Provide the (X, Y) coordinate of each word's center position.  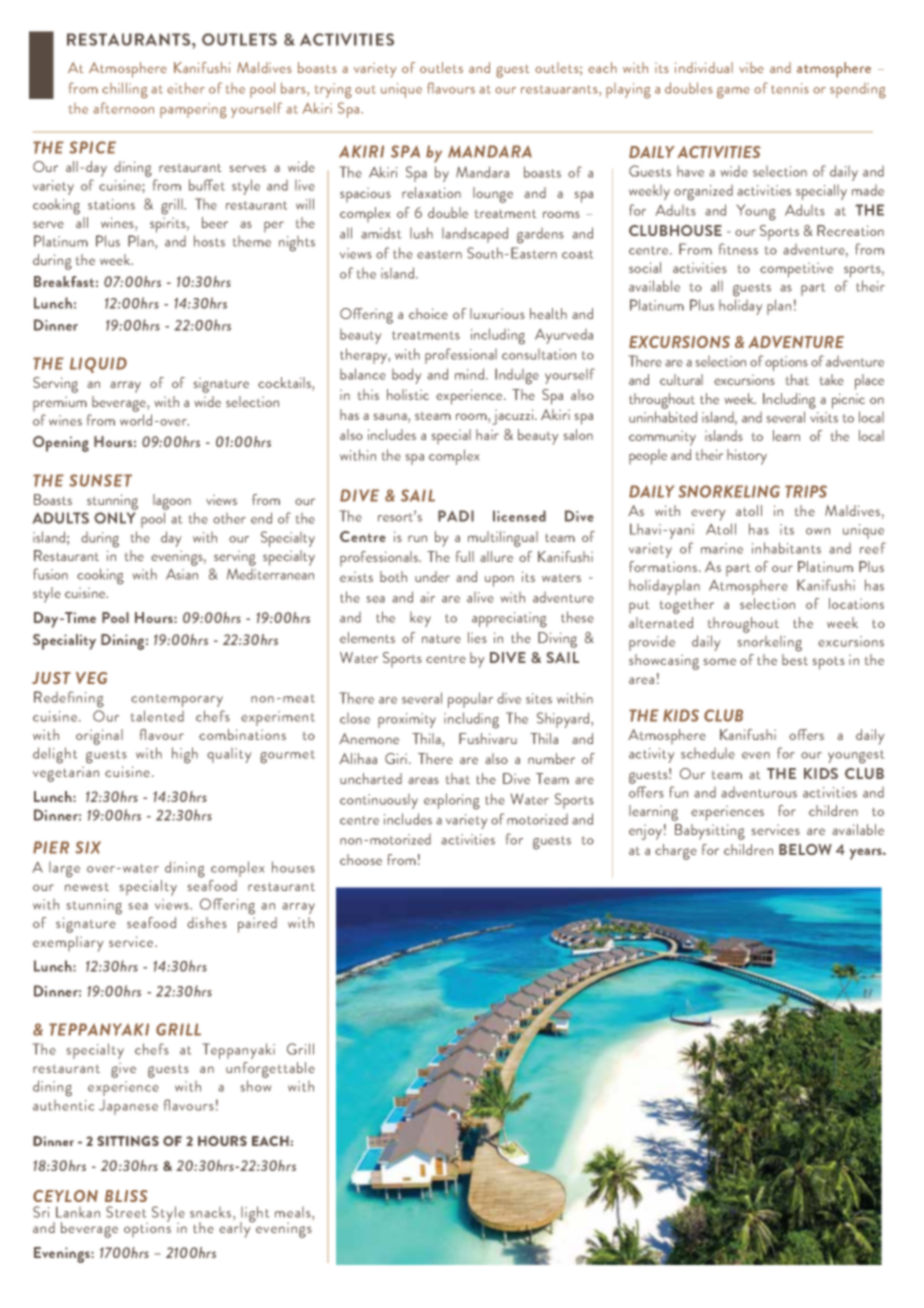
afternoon (123, 108)
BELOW (805, 849)
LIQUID (98, 365)
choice (428, 313)
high (185, 755)
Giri (397, 758)
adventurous (759, 792)
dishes (207, 922)
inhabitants (786, 548)
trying (333, 91)
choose (361, 859)
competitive (796, 270)
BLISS (126, 1196)
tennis (790, 88)
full (465, 556)
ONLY (114, 518)
